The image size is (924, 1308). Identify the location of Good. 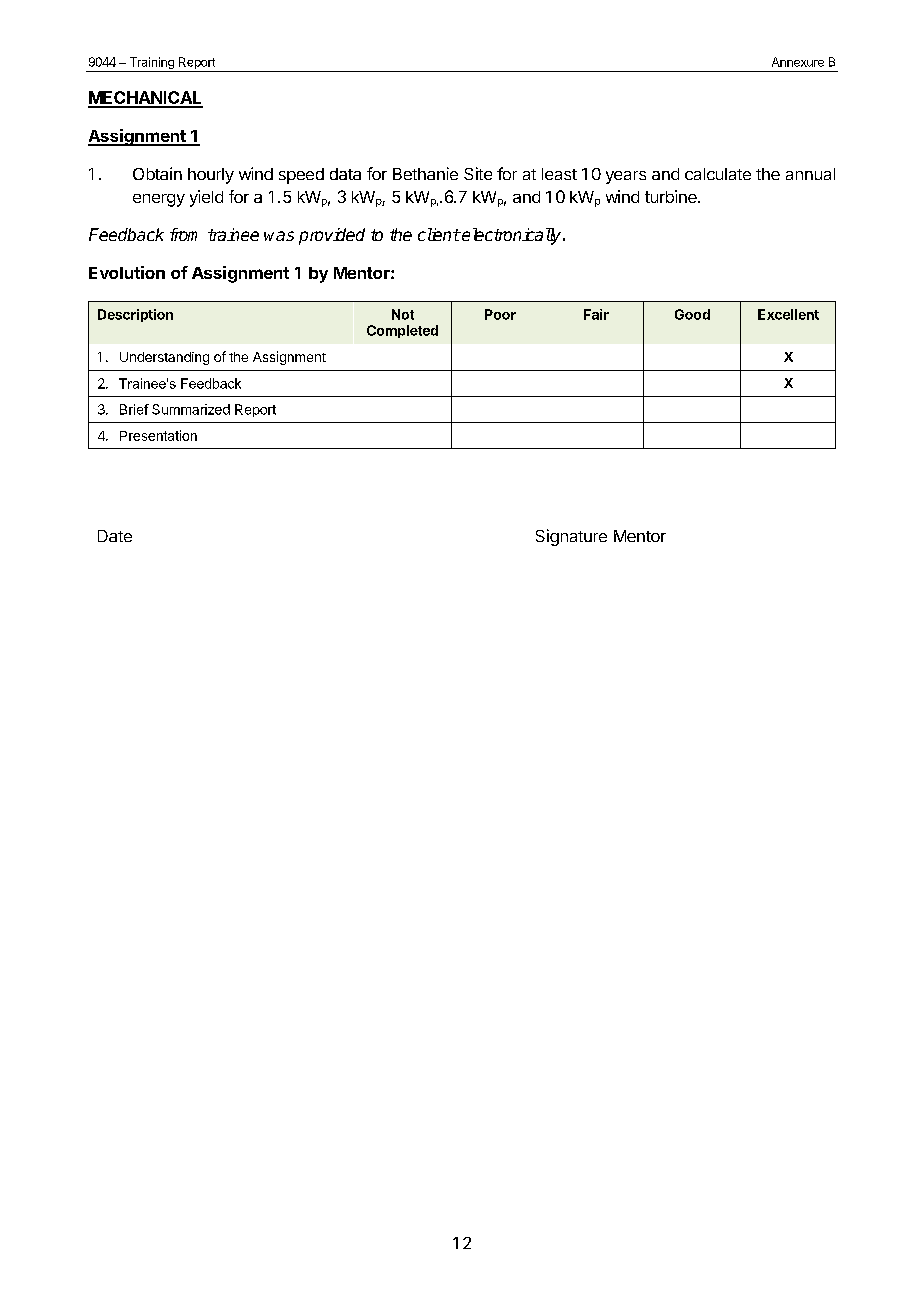
(692, 314).
